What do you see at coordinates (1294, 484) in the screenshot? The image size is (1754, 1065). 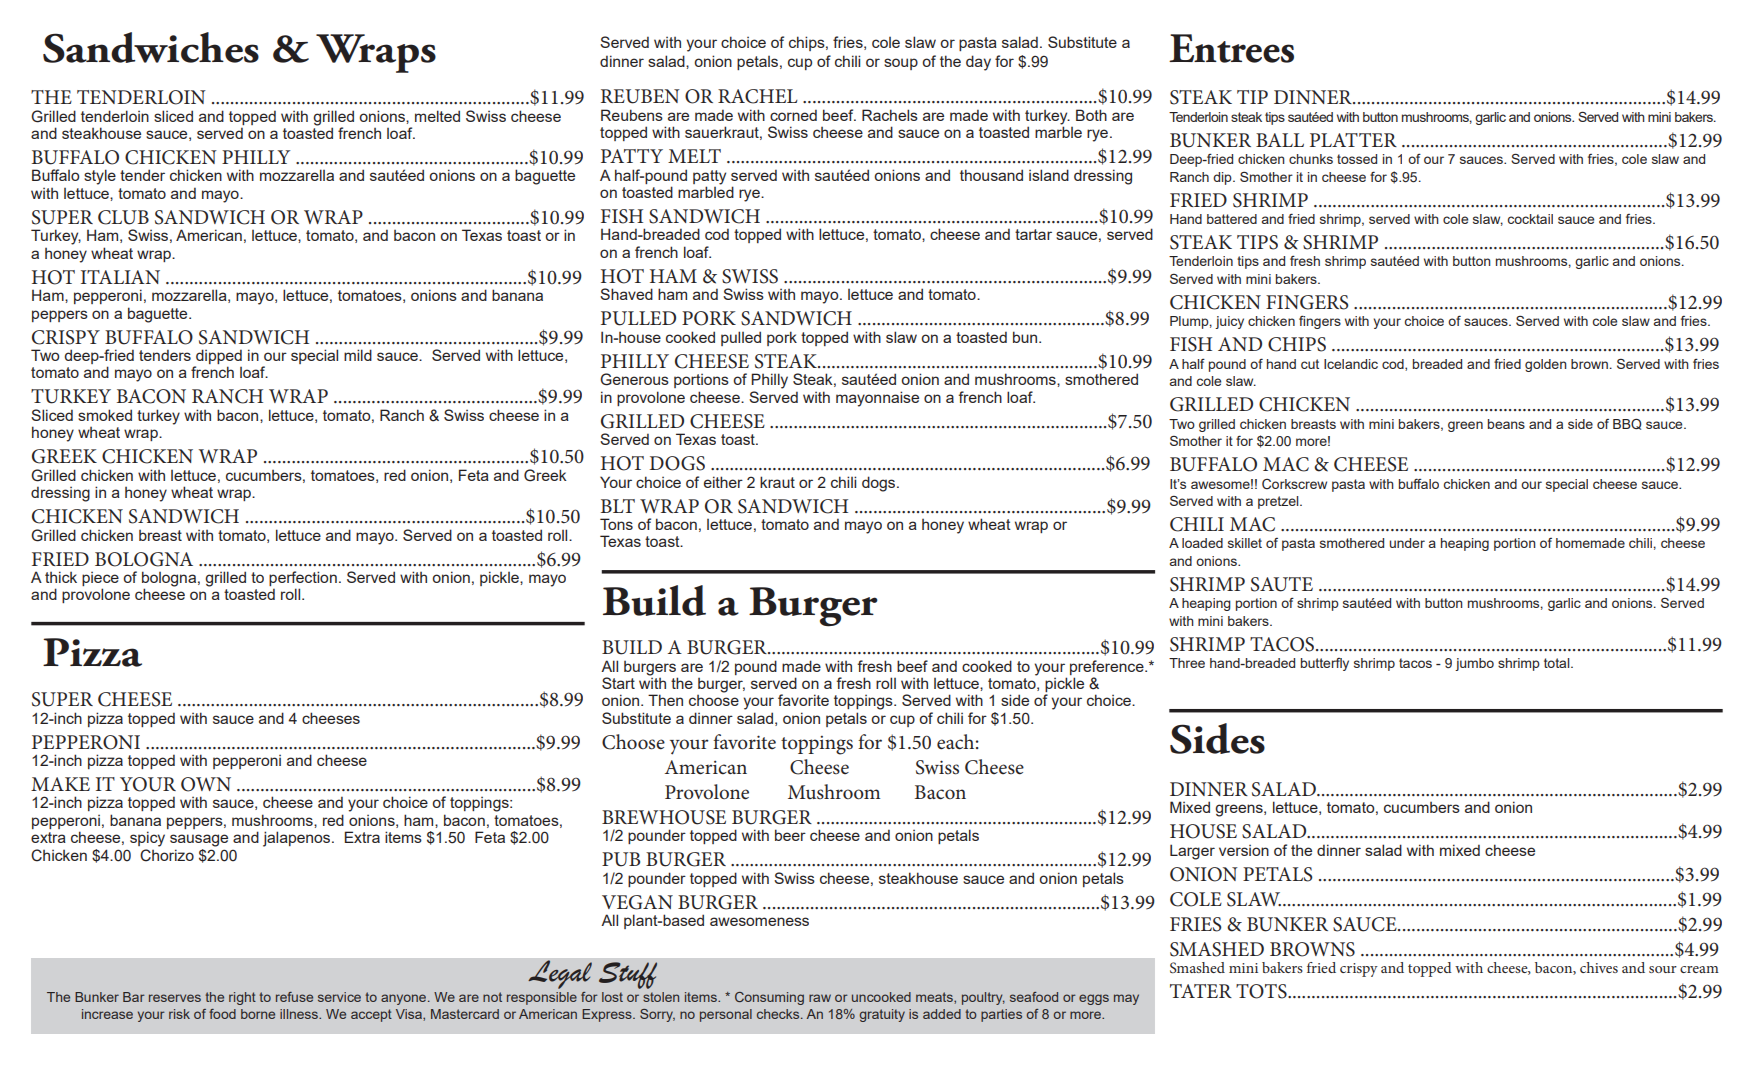 I see `Corkscrew` at bounding box center [1294, 484].
